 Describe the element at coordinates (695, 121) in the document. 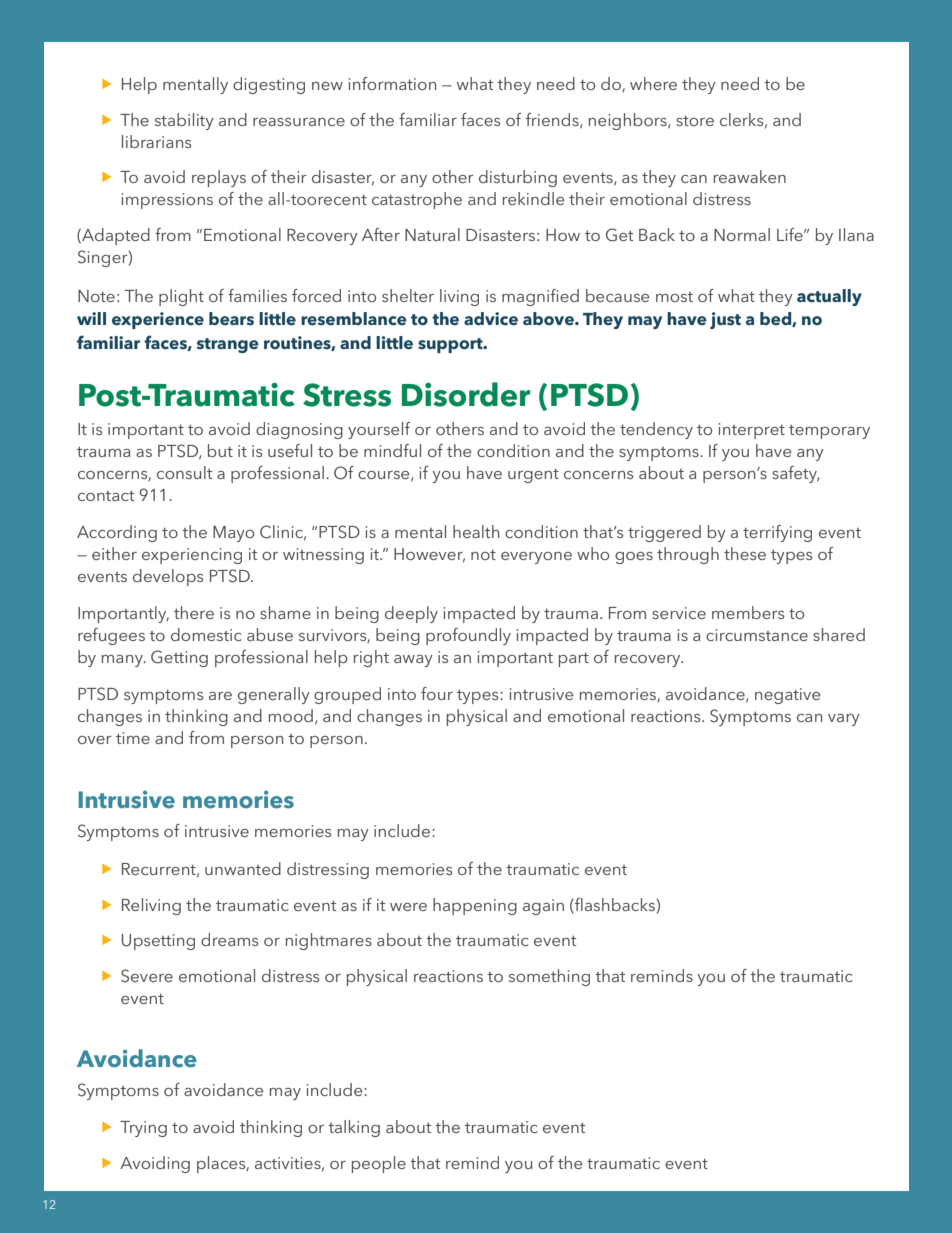

I see `store` at that location.
